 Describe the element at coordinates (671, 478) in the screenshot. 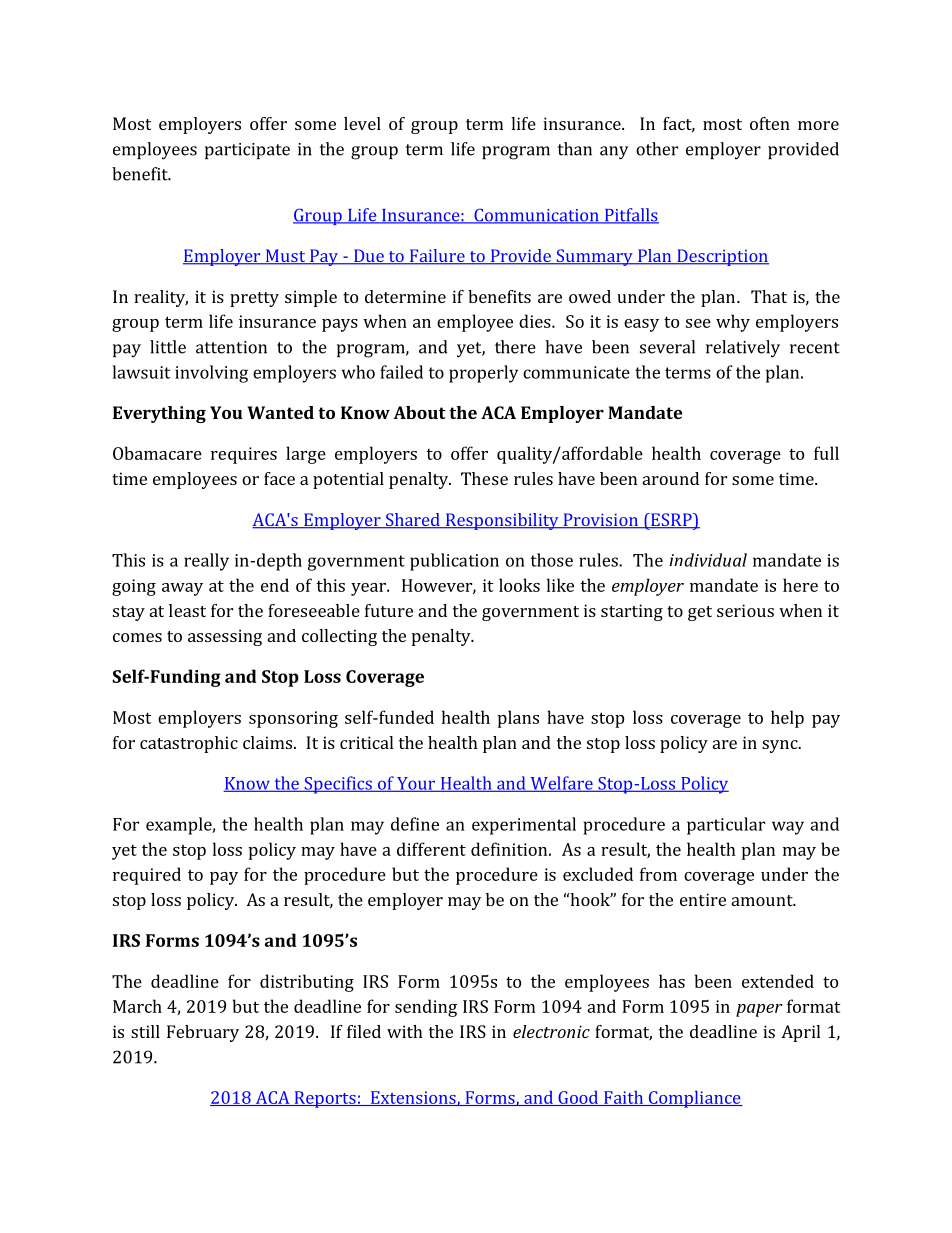

I see `around` at that location.
